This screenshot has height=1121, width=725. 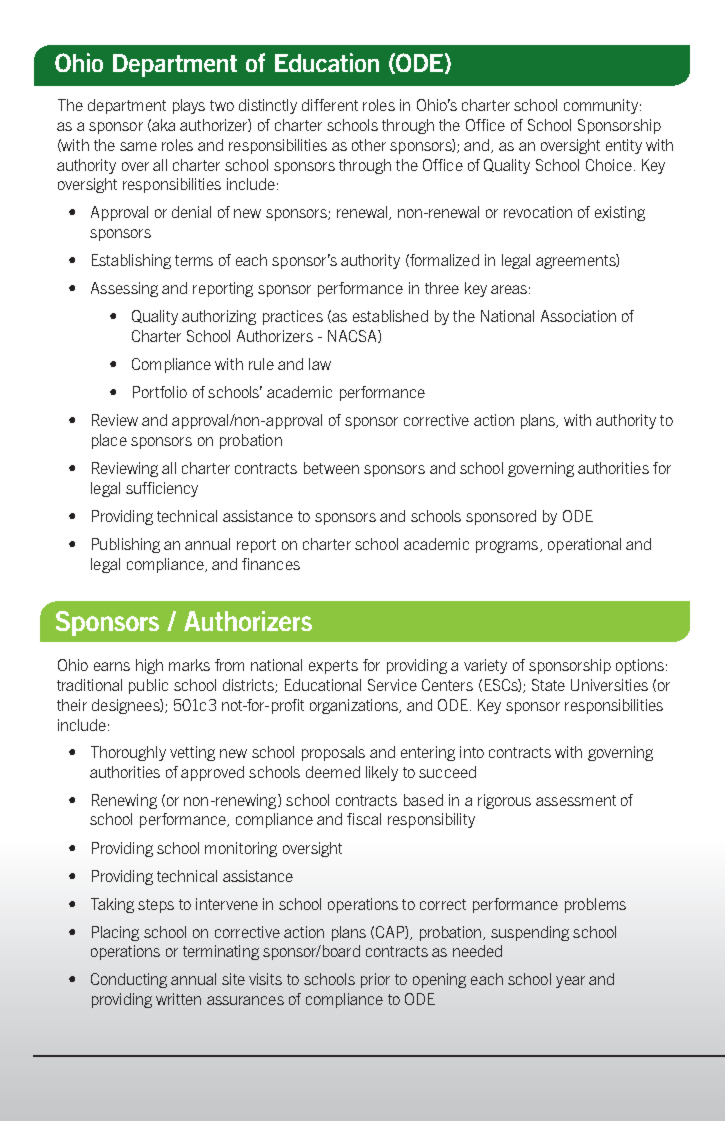 What do you see at coordinates (128, 753) in the screenshot?
I see `Thoroughly` at bounding box center [128, 753].
